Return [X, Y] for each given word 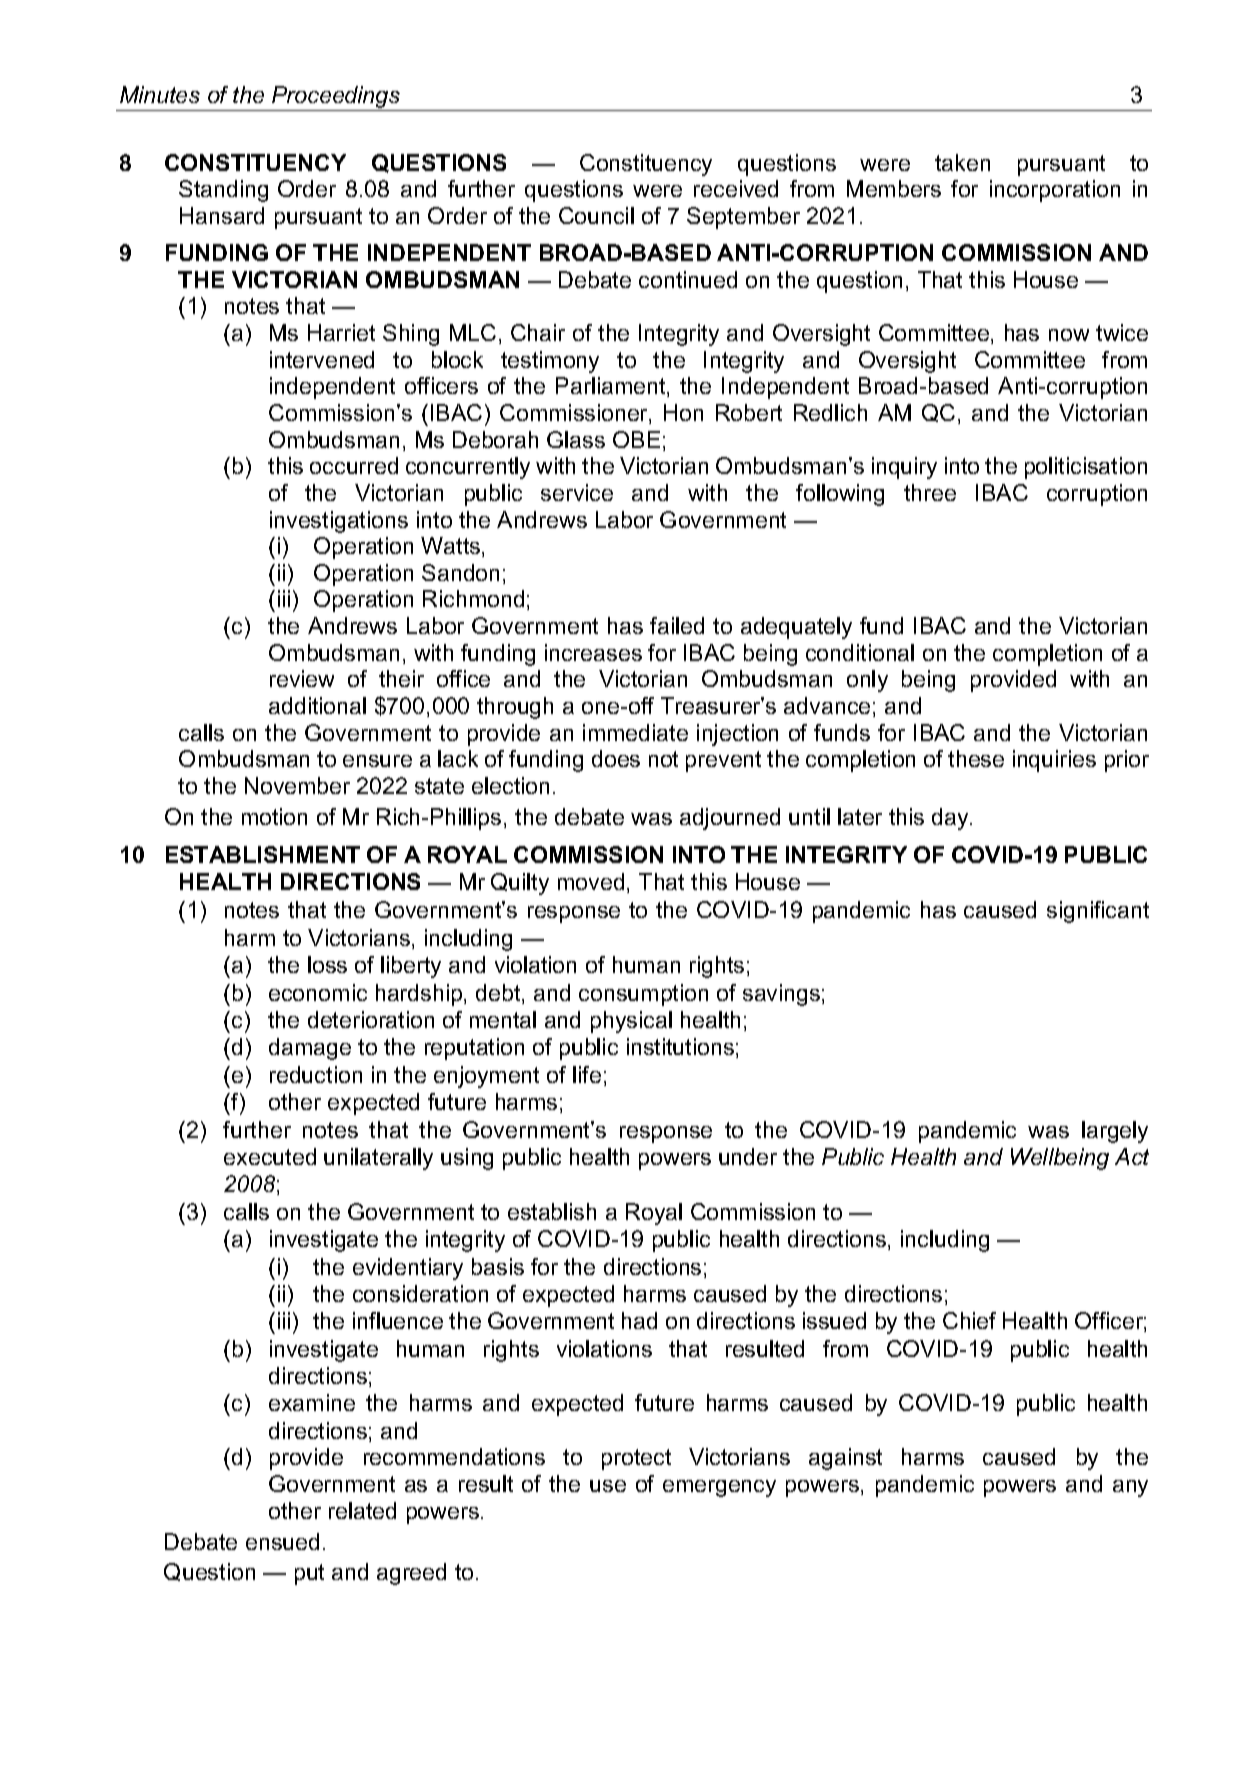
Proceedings [336, 98]
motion [274, 816]
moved [591, 881]
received [736, 188]
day [951, 819]
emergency [719, 1488]
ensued [282, 1541]
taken [962, 162]
